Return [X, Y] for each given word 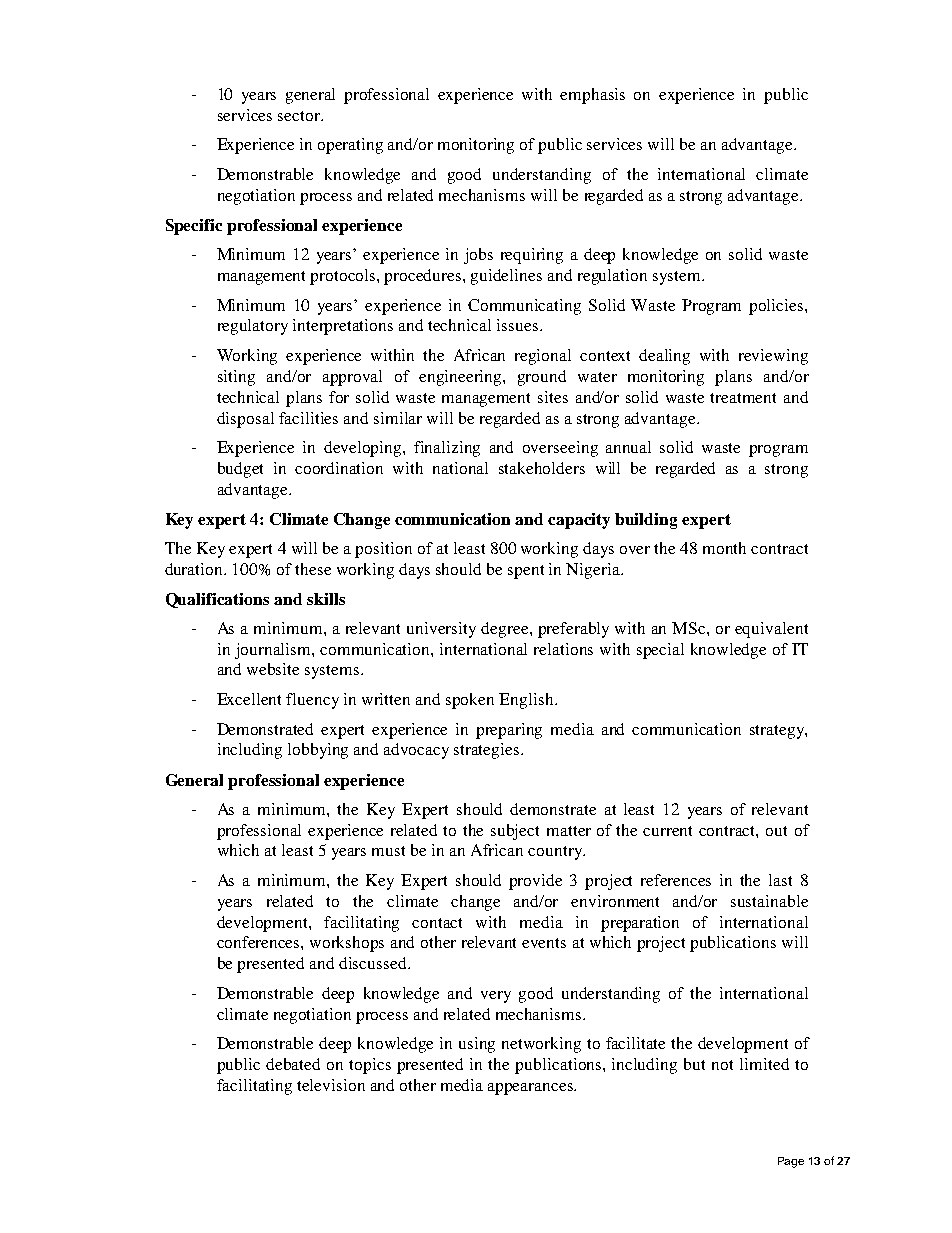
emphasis [592, 96]
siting [236, 378]
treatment [743, 398]
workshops [347, 944]
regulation [612, 277]
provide [535, 882]
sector [300, 116]
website [273, 669]
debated [293, 1064]
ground [542, 378]
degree [506, 630]
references [676, 880]
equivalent [771, 630]
